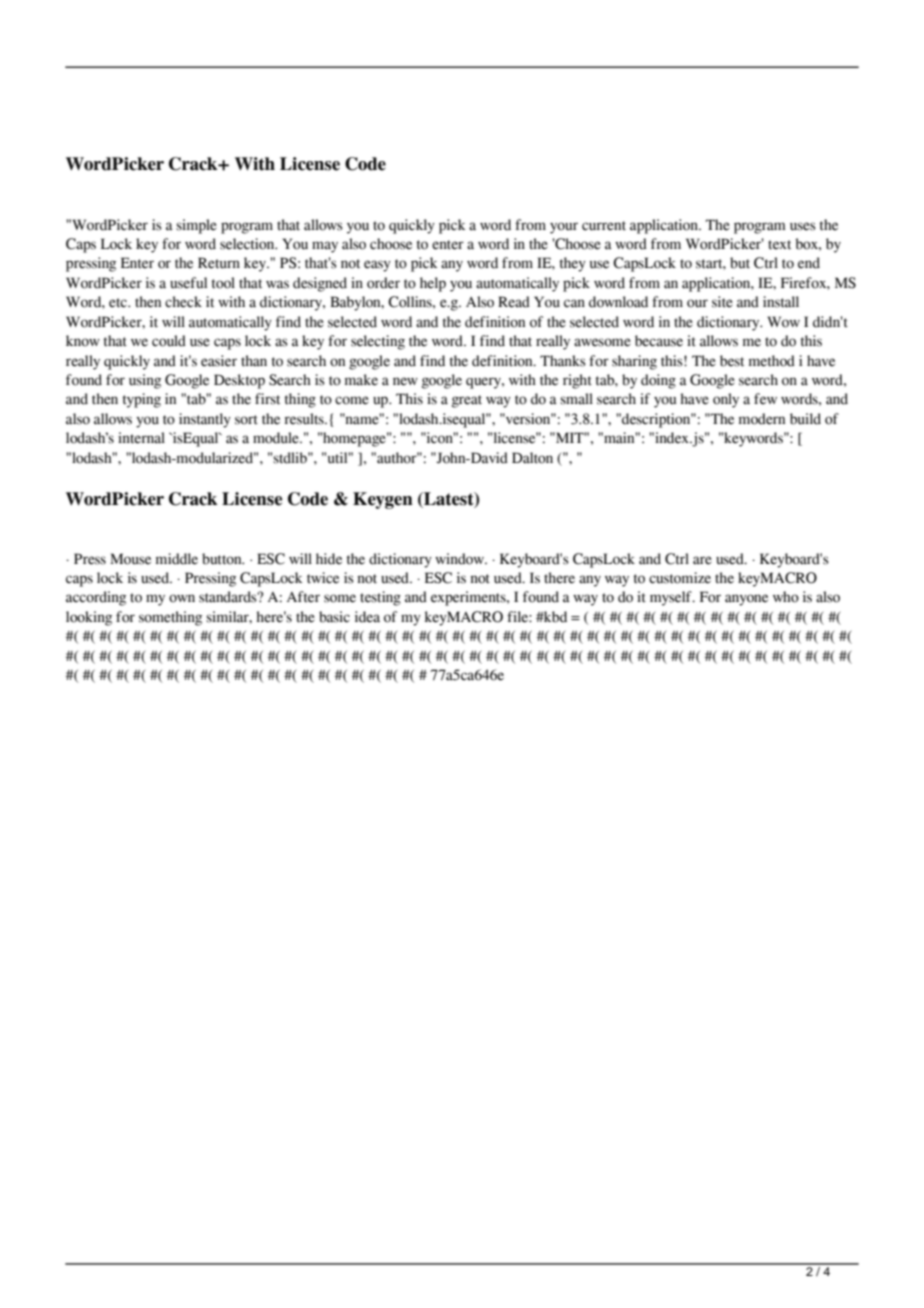 The height and width of the image is (1308, 924). What do you see at coordinates (467, 401) in the image?
I see `great` at bounding box center [467, 401].
